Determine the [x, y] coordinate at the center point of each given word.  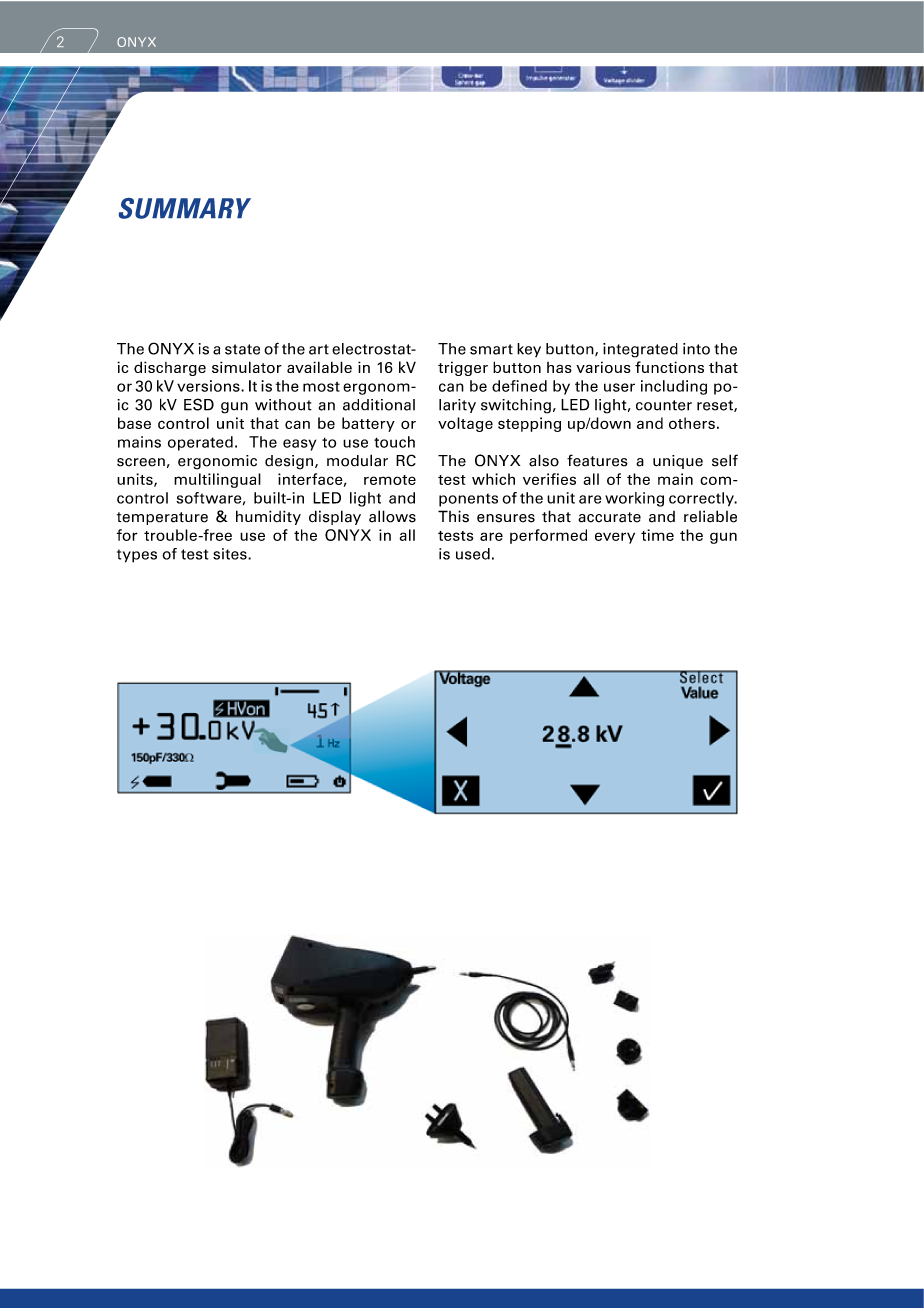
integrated [640, 350]
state [242, 349]
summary [185, 208]
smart [491, 349]
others [692, 423]
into [696, 349]
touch [394, 442]
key [529, 350]
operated [200, 443]
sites [231, 554]
